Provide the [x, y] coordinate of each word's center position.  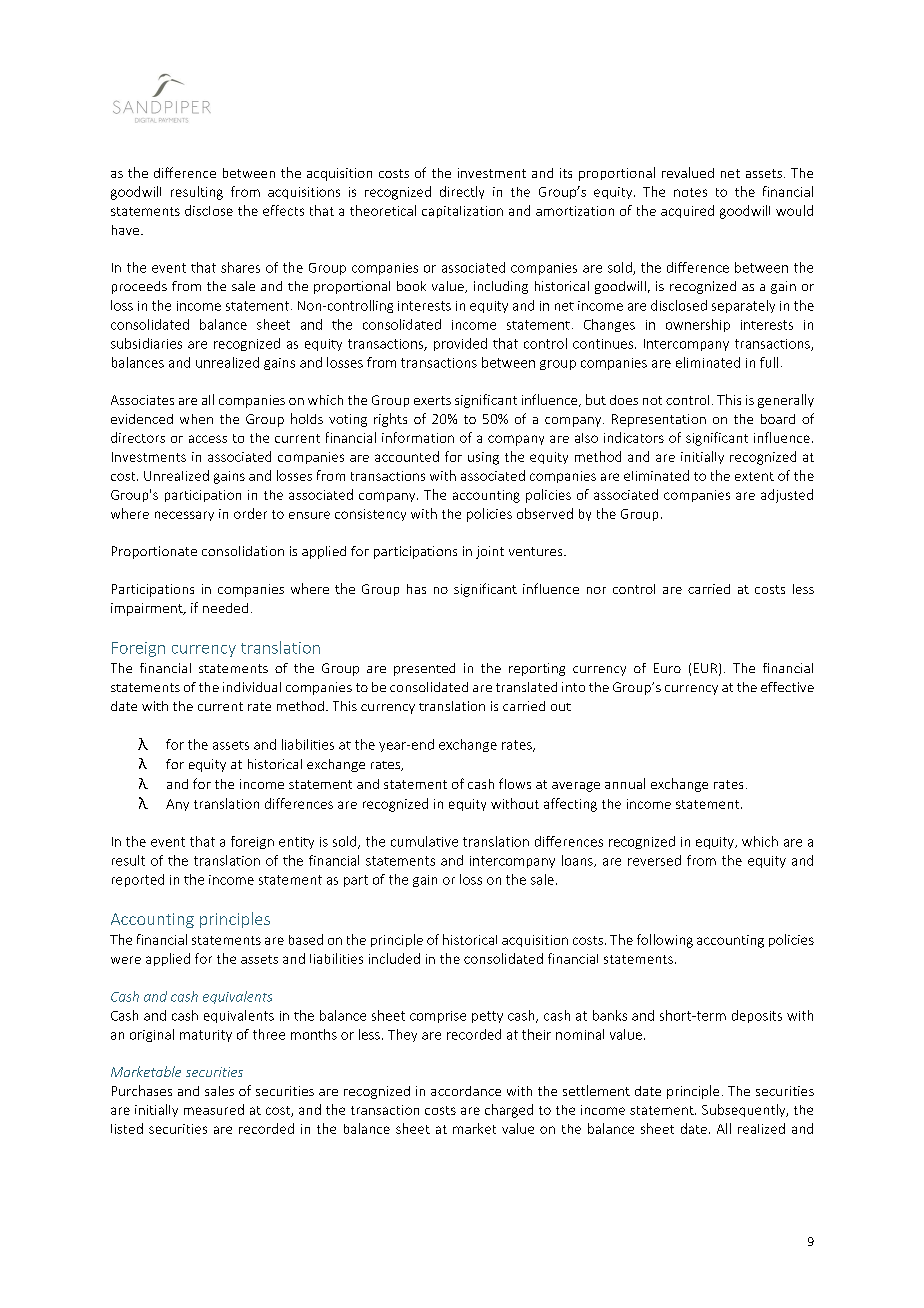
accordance [466, 1091]
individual [252, 687]
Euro [667, 668]
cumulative [424, 841]
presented [424, 669]
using [483, 458]
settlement [596, 1090]
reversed [654, 860]
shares [240, 267]
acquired [687, 211]
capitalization [462, 212]
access [208, 439]
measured [214, 1109]
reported [138, 880]
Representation [659, 420]
